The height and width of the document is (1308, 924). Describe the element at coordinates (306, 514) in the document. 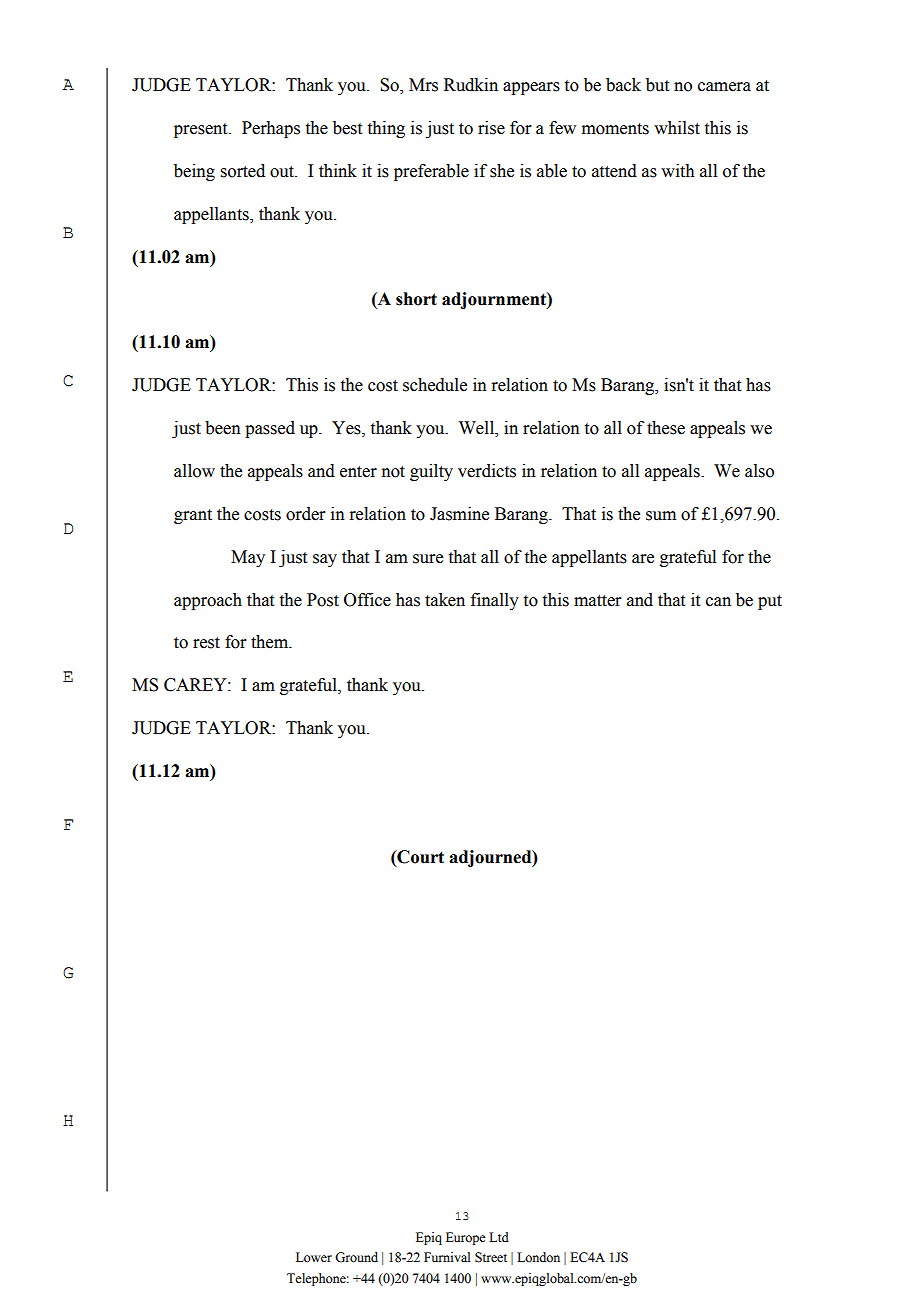

I see `order` at that location.
